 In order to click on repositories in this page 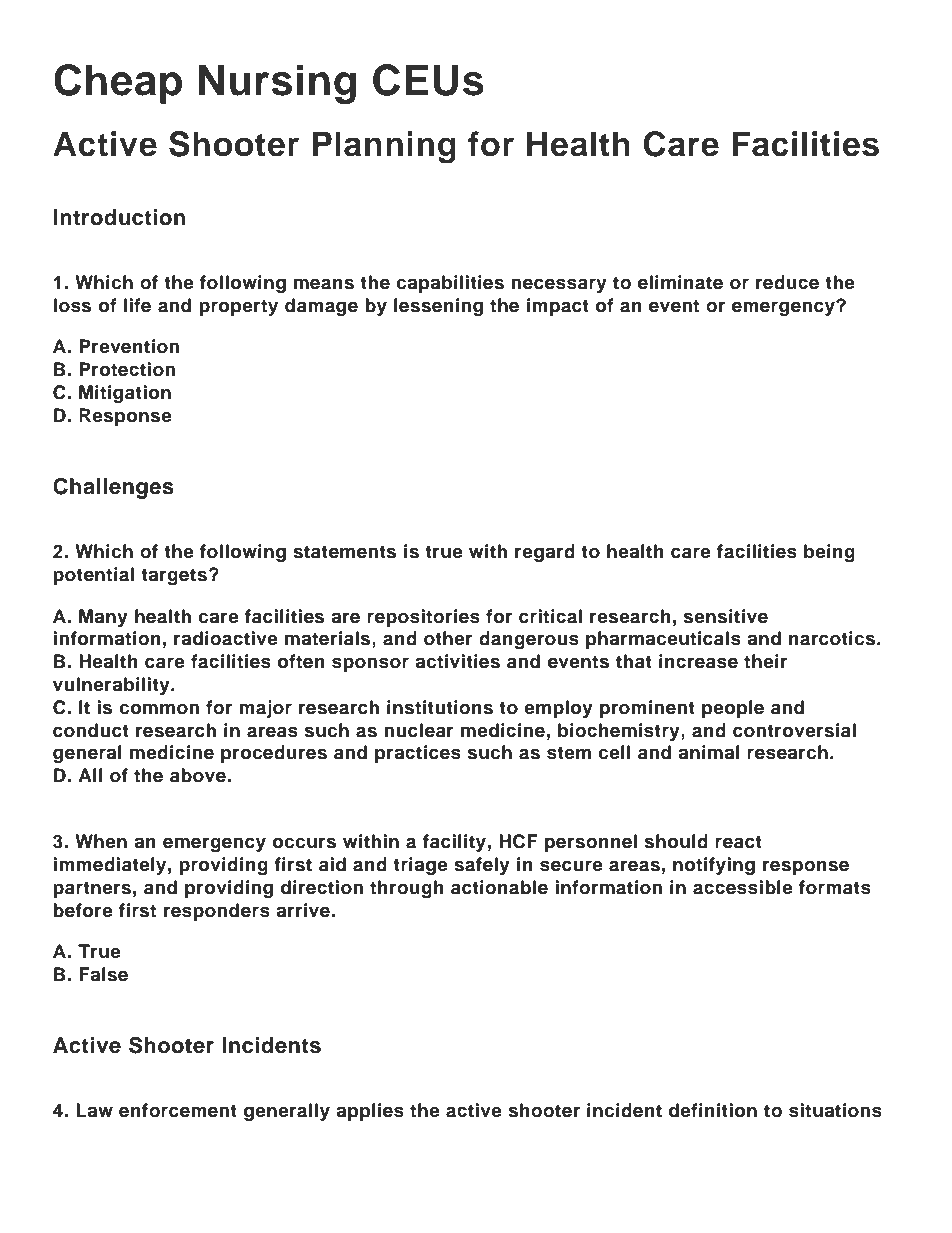, I will do `click(423, 618)`.
